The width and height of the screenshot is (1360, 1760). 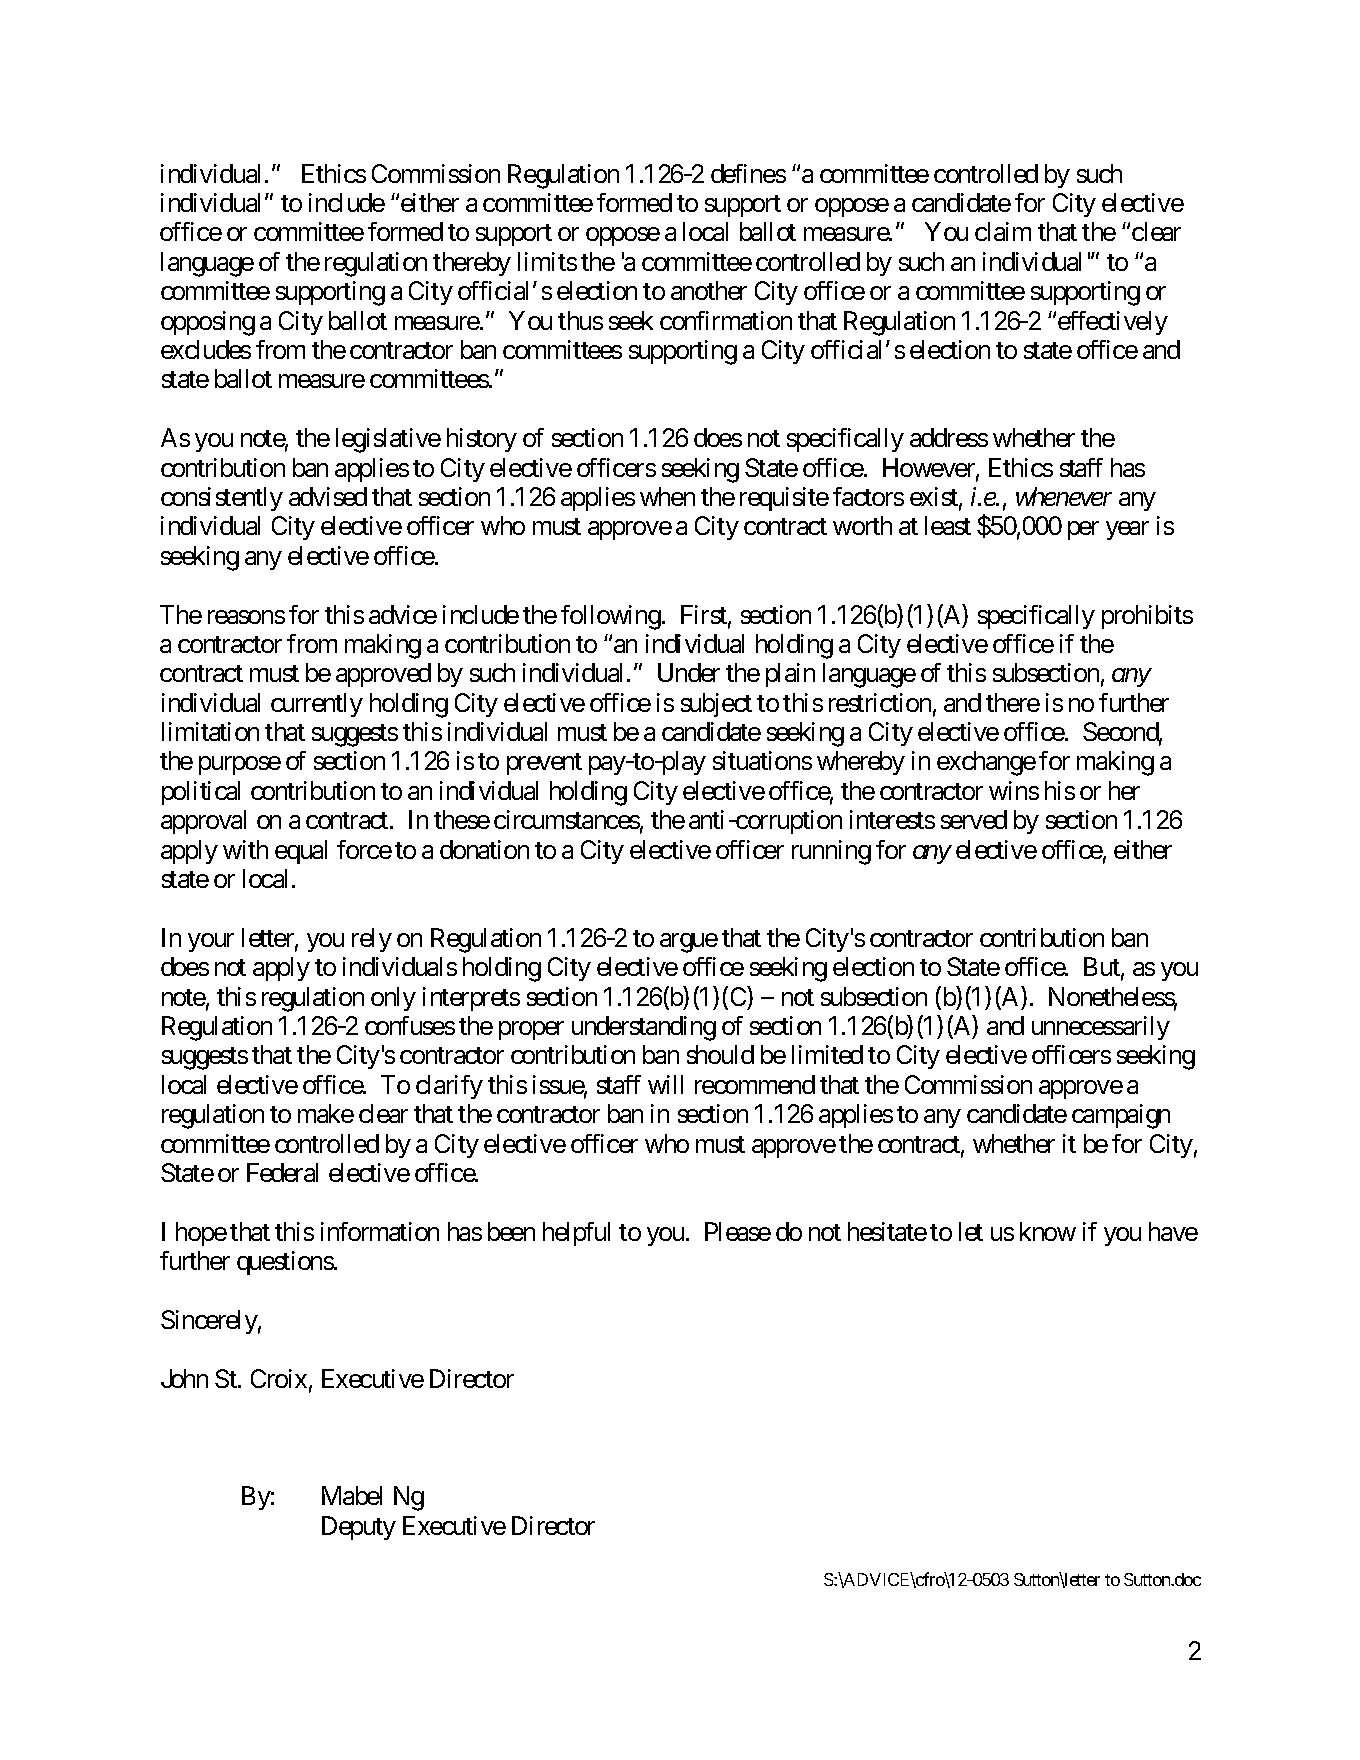 I want to click on served, so click(x=974, y=819).
